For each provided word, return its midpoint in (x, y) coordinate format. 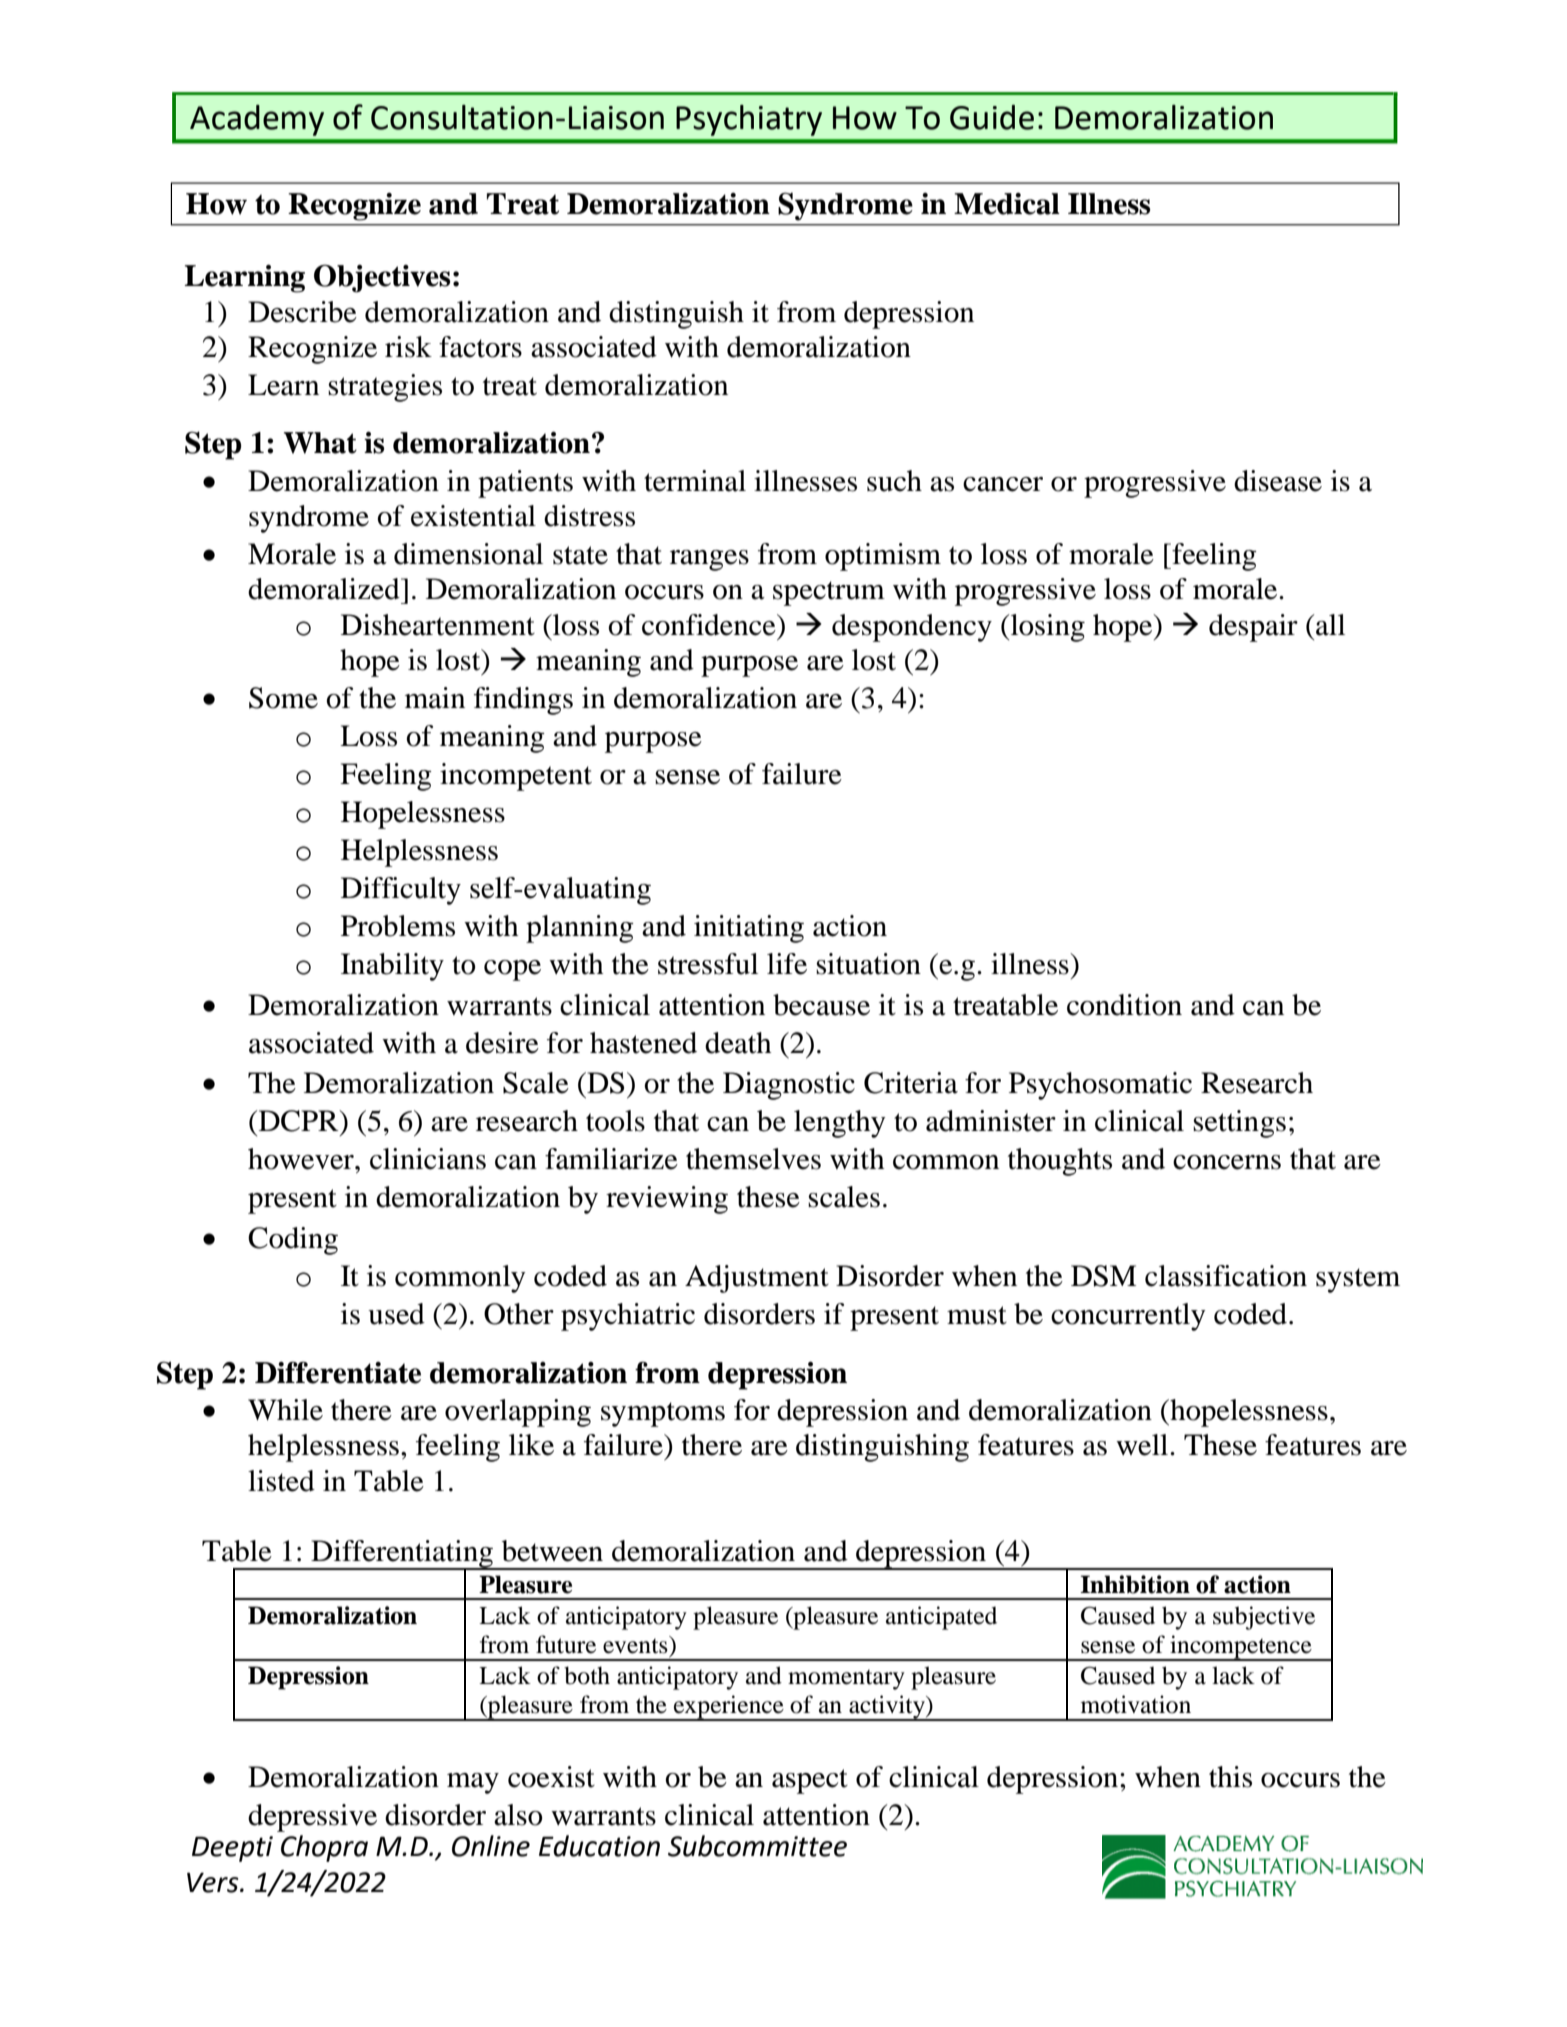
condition (1124, 1005)
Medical (1007, 204)
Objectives (382, 278)
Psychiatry (749, 120)
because (821, 1005)
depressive (312, 1818)
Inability (392, 967)
